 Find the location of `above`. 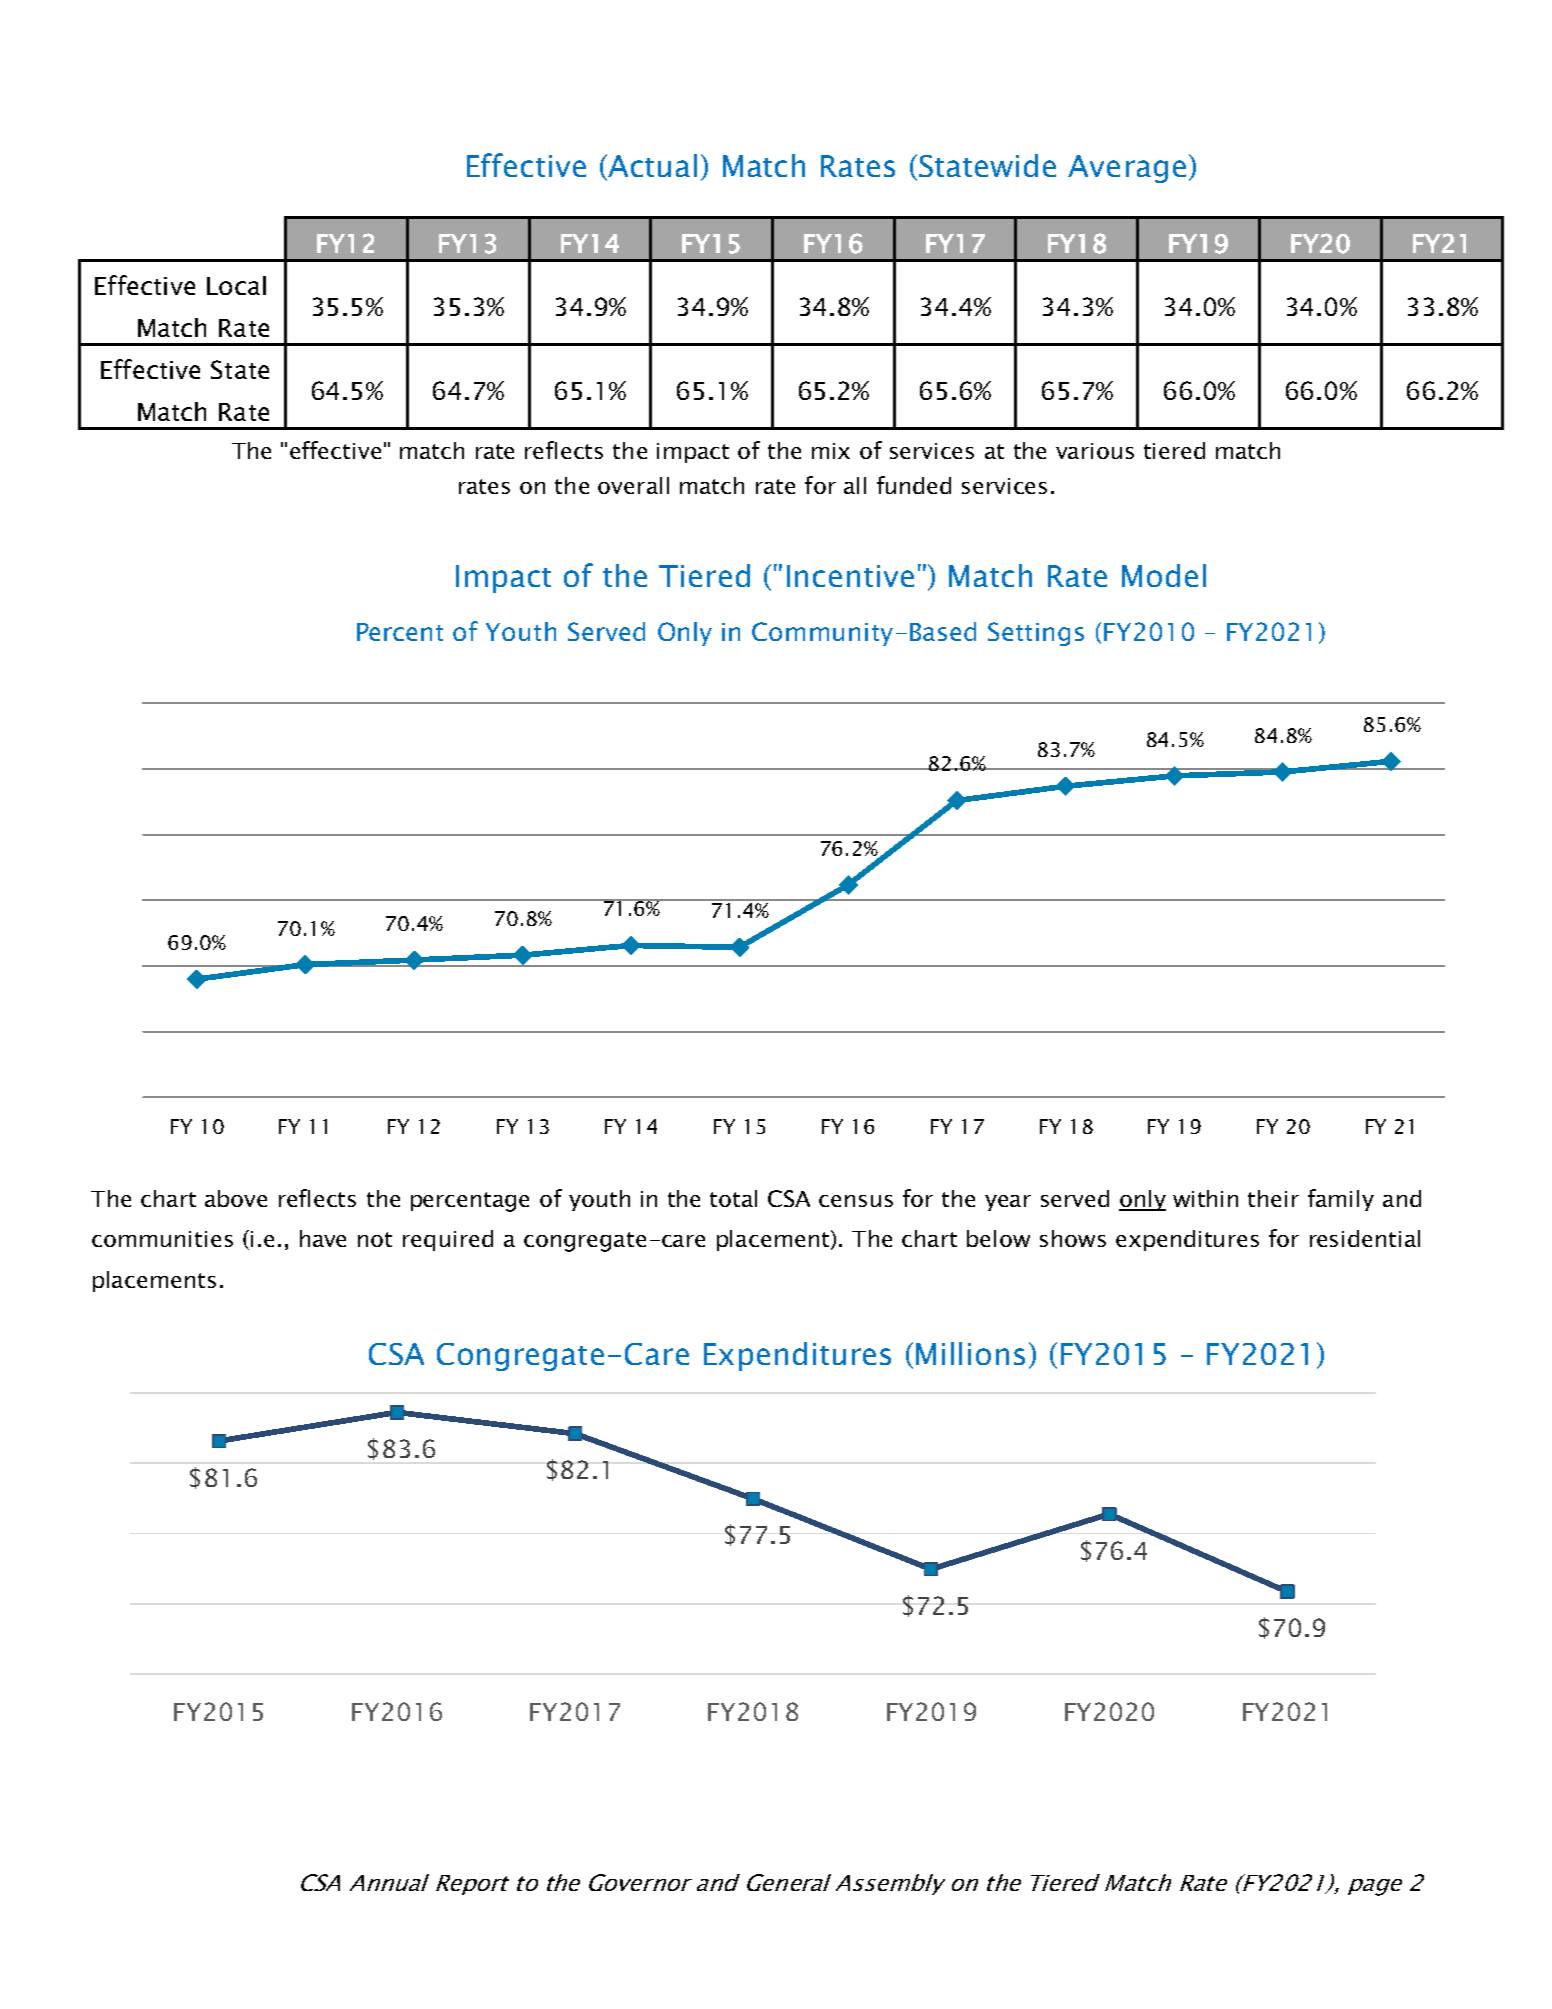

above is located at coordinates (236, 1198).
